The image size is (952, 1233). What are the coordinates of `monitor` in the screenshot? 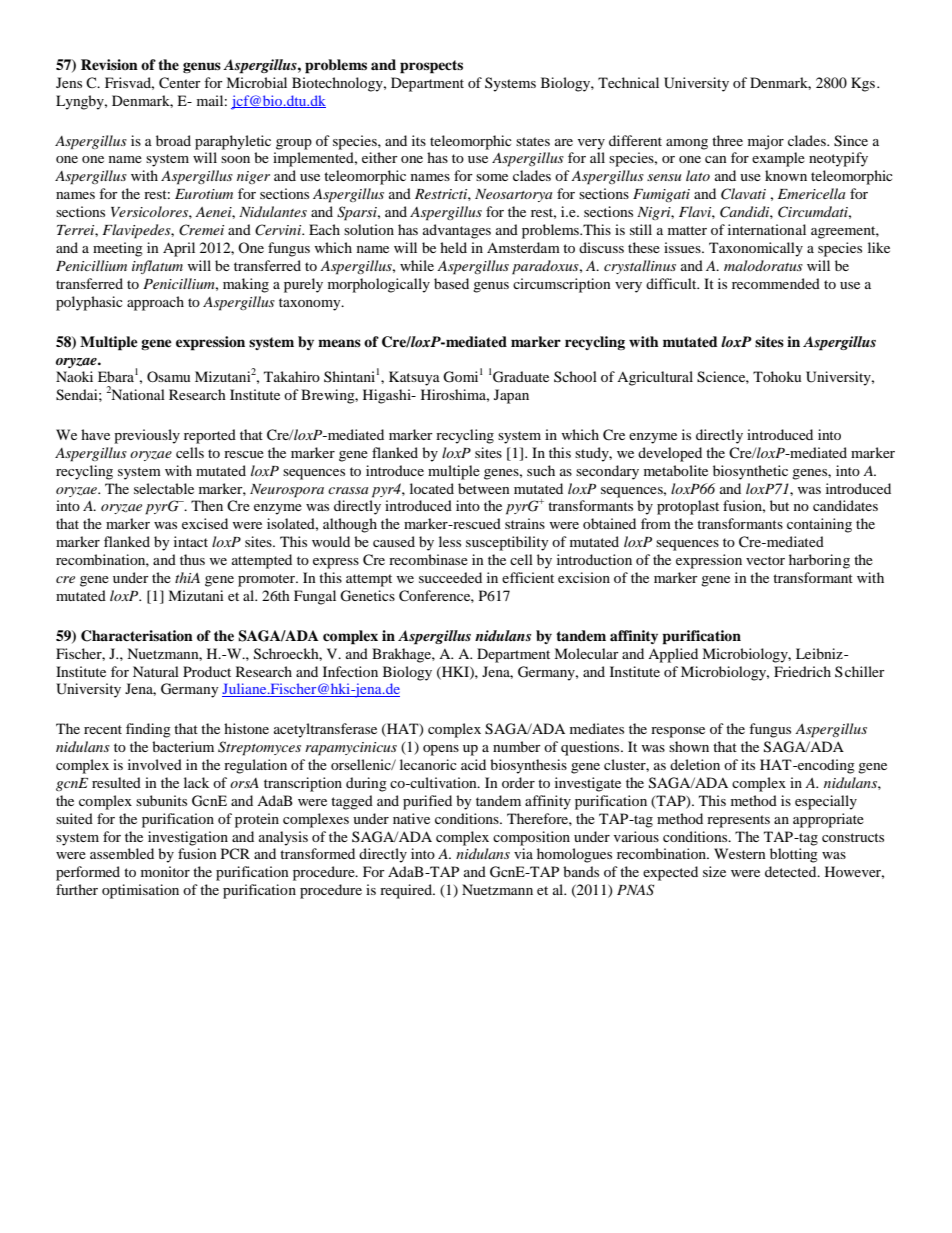 It's located at (165, 871).
